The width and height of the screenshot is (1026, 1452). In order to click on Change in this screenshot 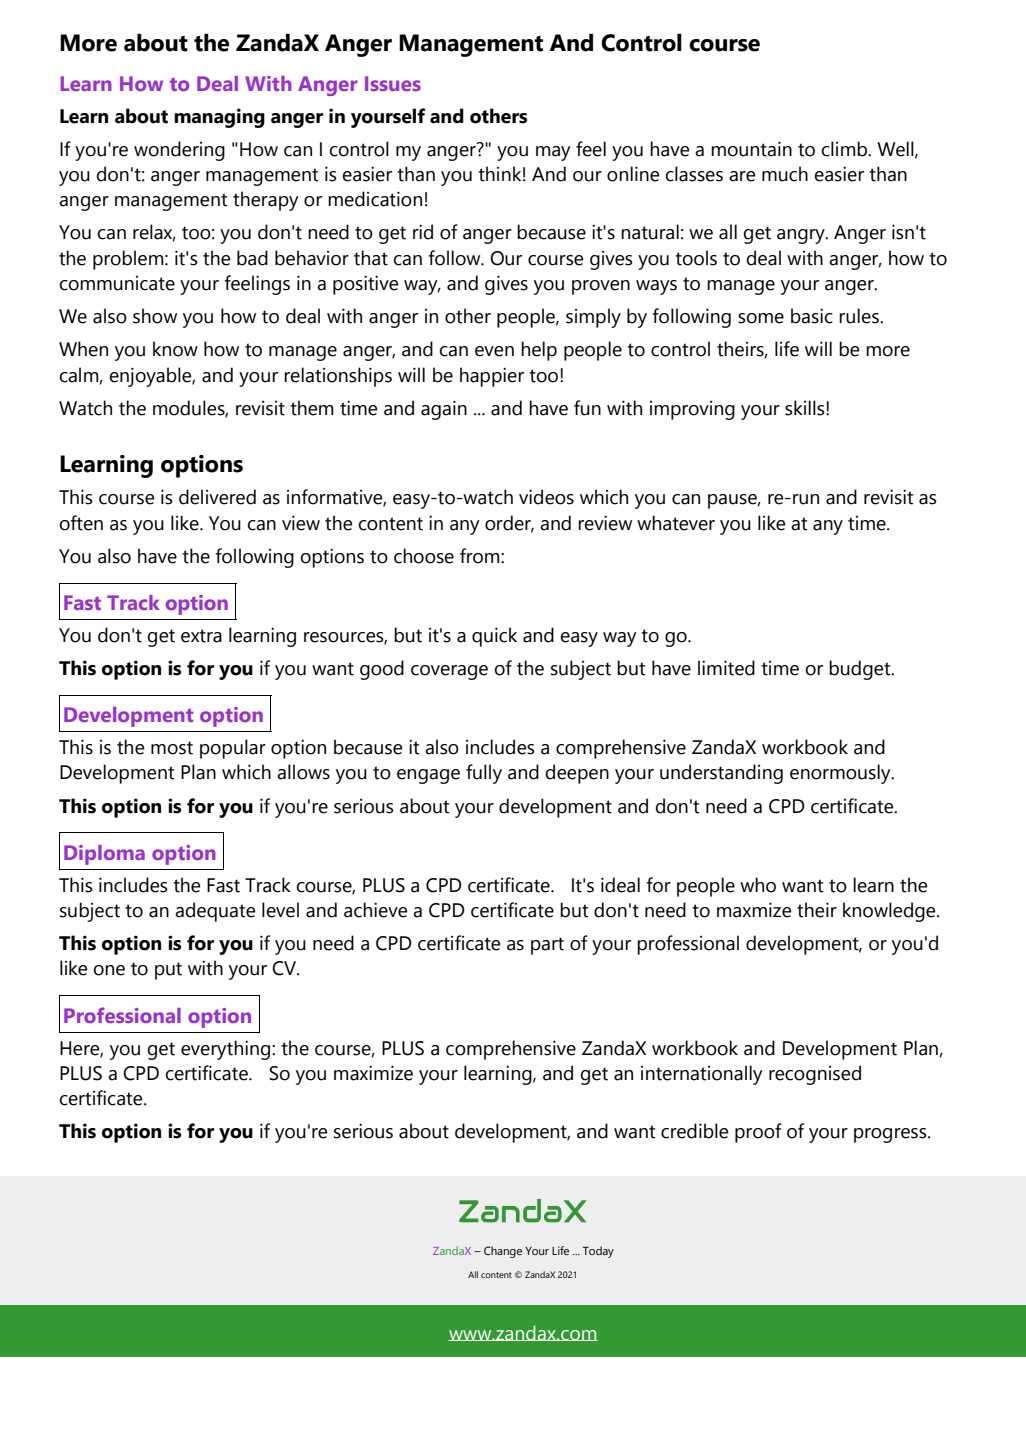, I will do `click(503, 1252)`.
